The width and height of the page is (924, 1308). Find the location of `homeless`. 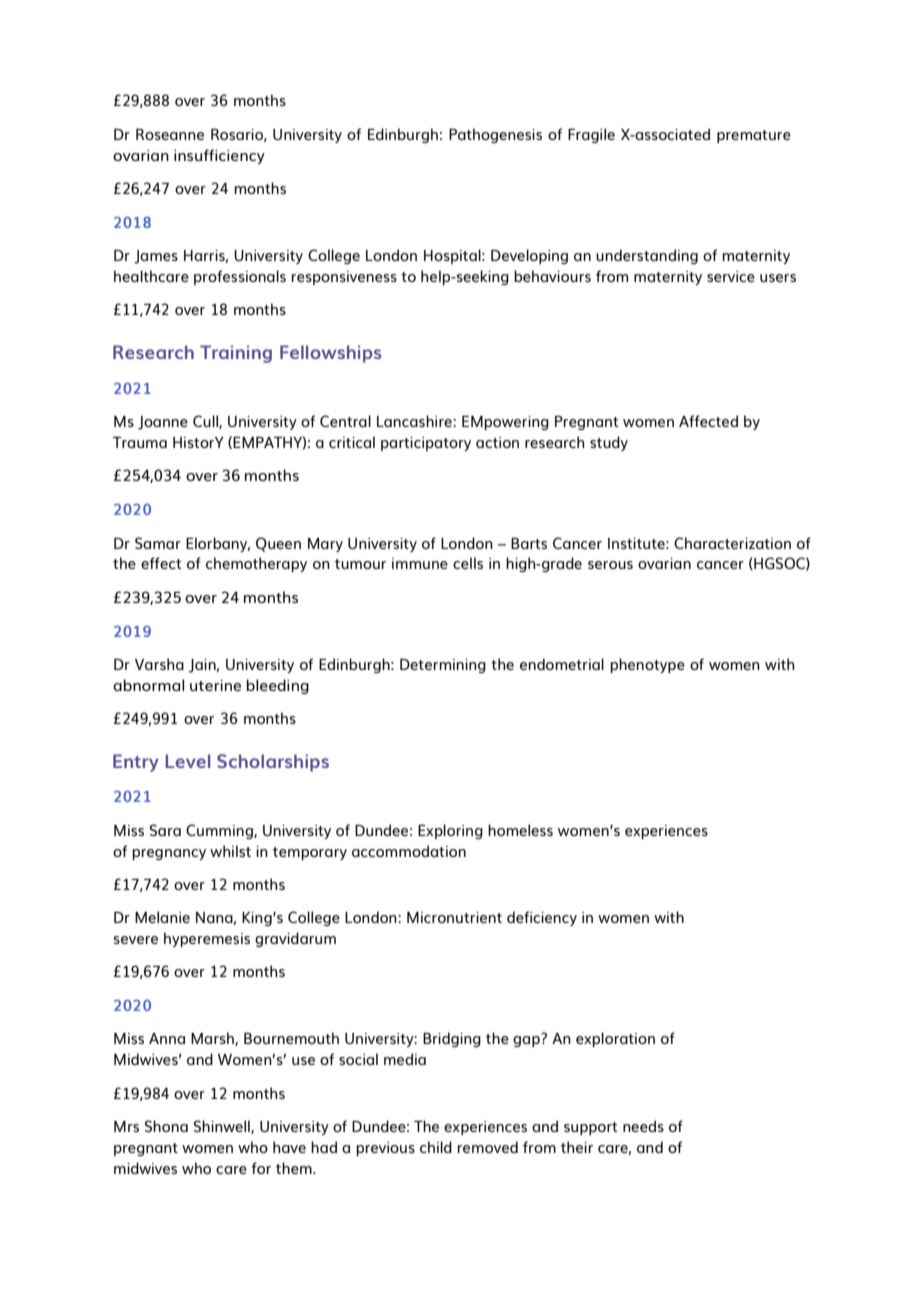

homeless is located at coordinates (520, 830).
